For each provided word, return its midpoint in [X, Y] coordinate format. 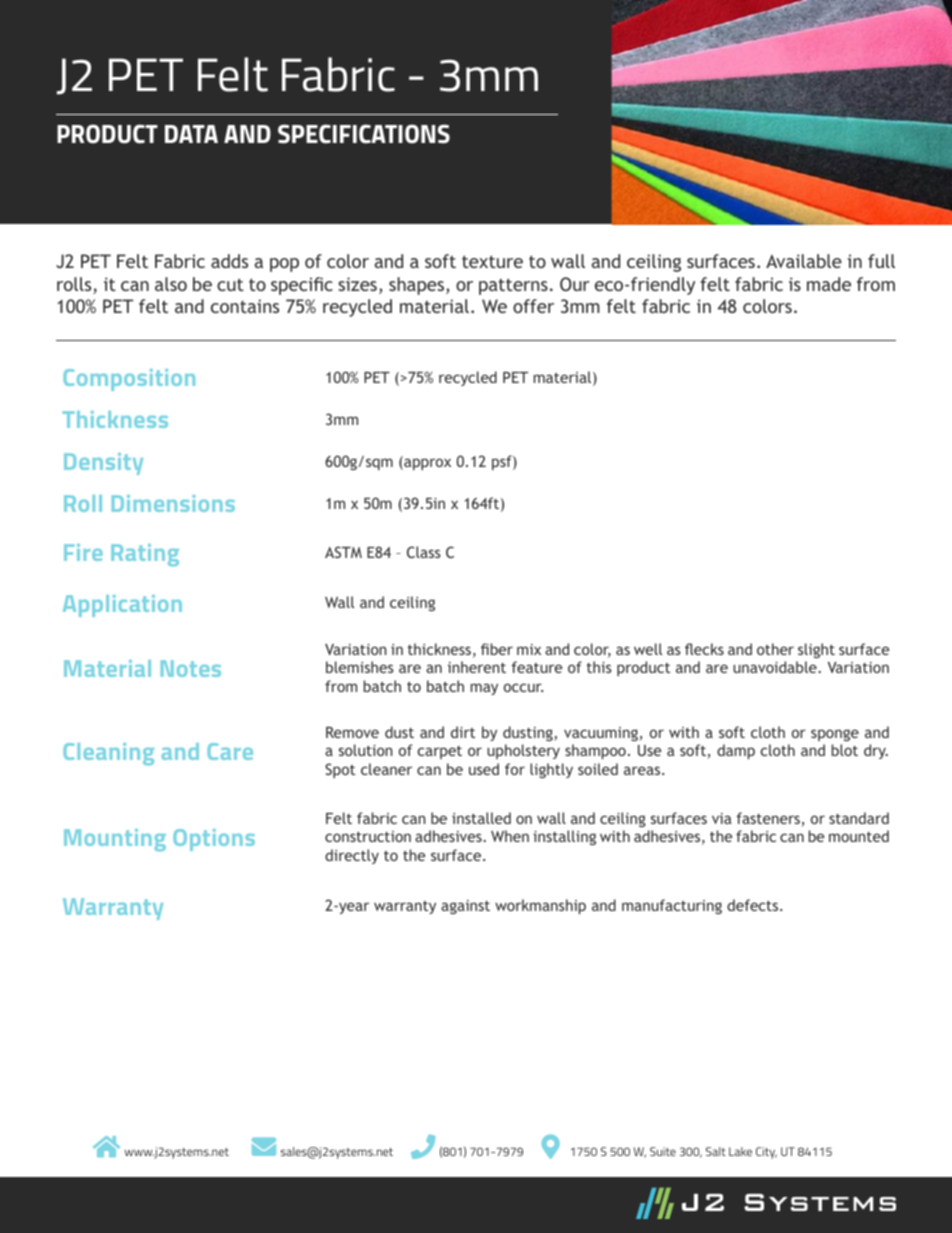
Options [214, 840]
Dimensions [173, 503]
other [775, 649]
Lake [740, 1151]
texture [492, 261]
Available [804, 261]
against [465, 907]
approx [426, 464]
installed [481, 818]
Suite [663, 1151]
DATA [191, 134]
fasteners [768, 818]
